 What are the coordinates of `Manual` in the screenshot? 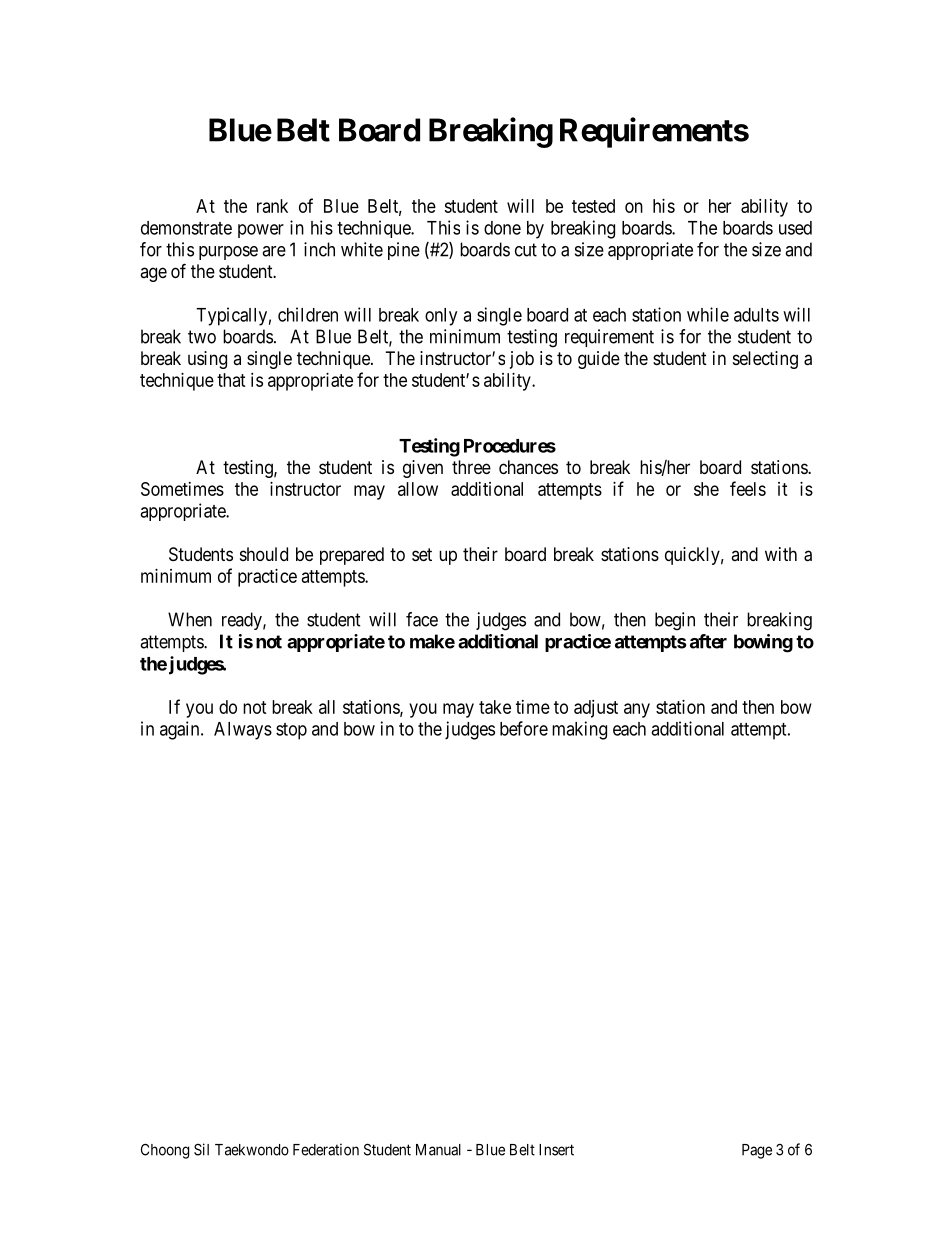 It's located at (438, 1150).
